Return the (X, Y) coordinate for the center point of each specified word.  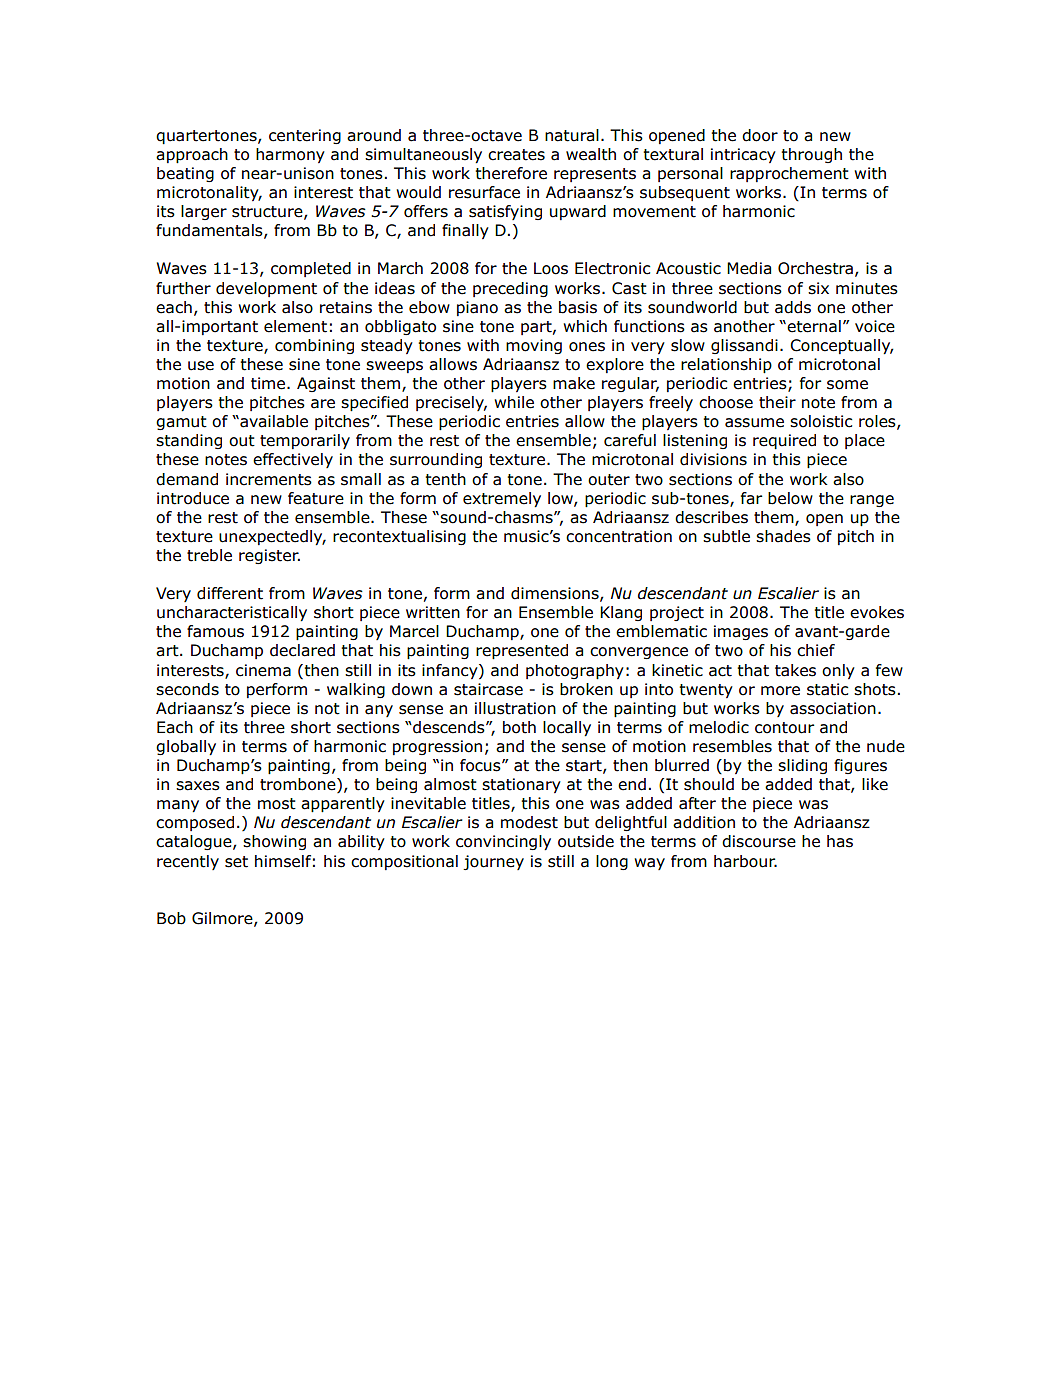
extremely (502, 499)
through (811, 155)
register (269, 556)
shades (783, 536)
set (236, 862)
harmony (290, 155)
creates (516, 155)
